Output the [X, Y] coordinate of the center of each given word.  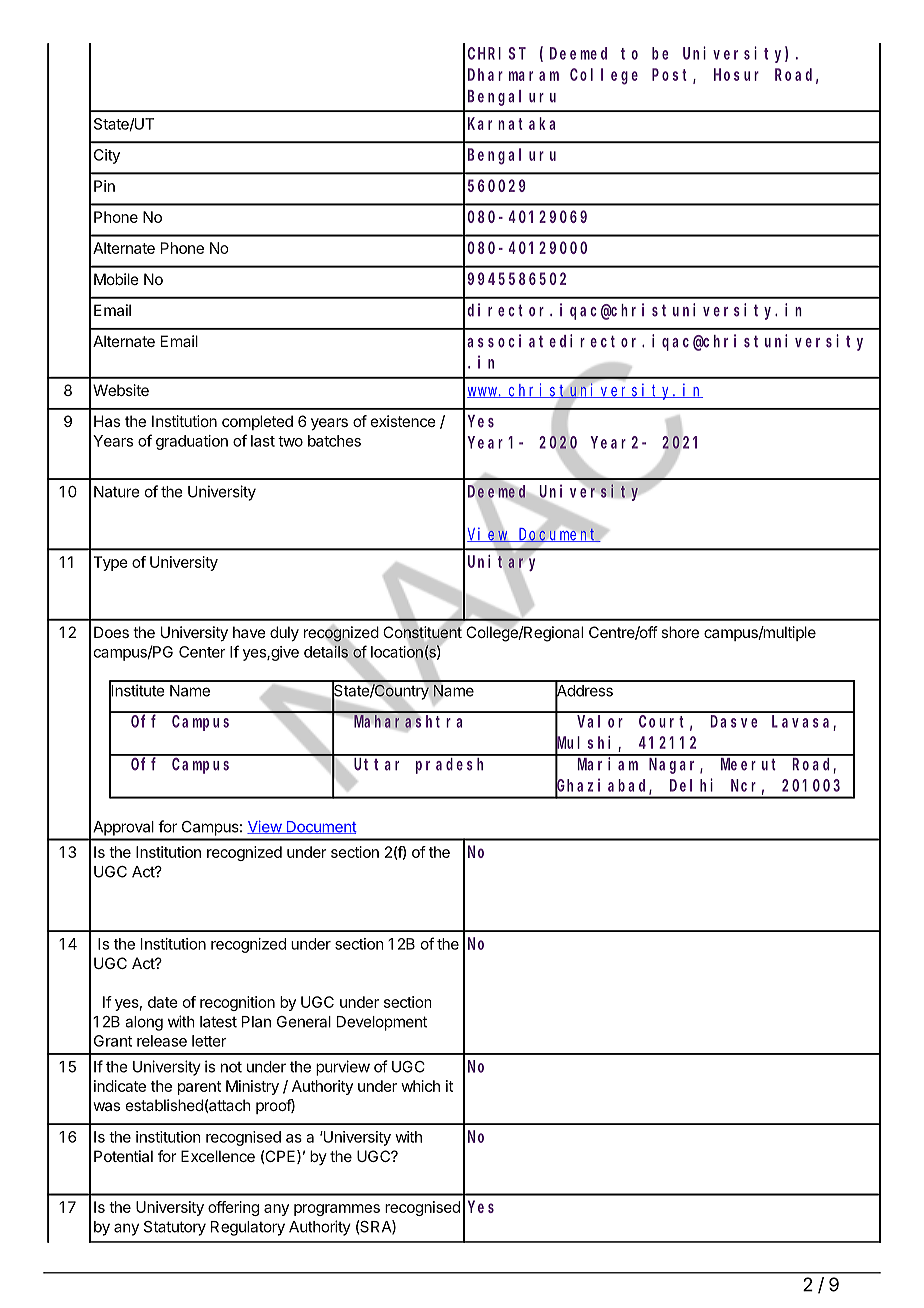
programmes [337, 1210]
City [107, 156]
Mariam [608, 764]
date [163, 1002]
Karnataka [511, 123]
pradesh [449, 766]
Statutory [175, 1228]
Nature [117, 492]
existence [403, 421]
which [420, 1086]
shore [680, 632]
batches [334, 441]
